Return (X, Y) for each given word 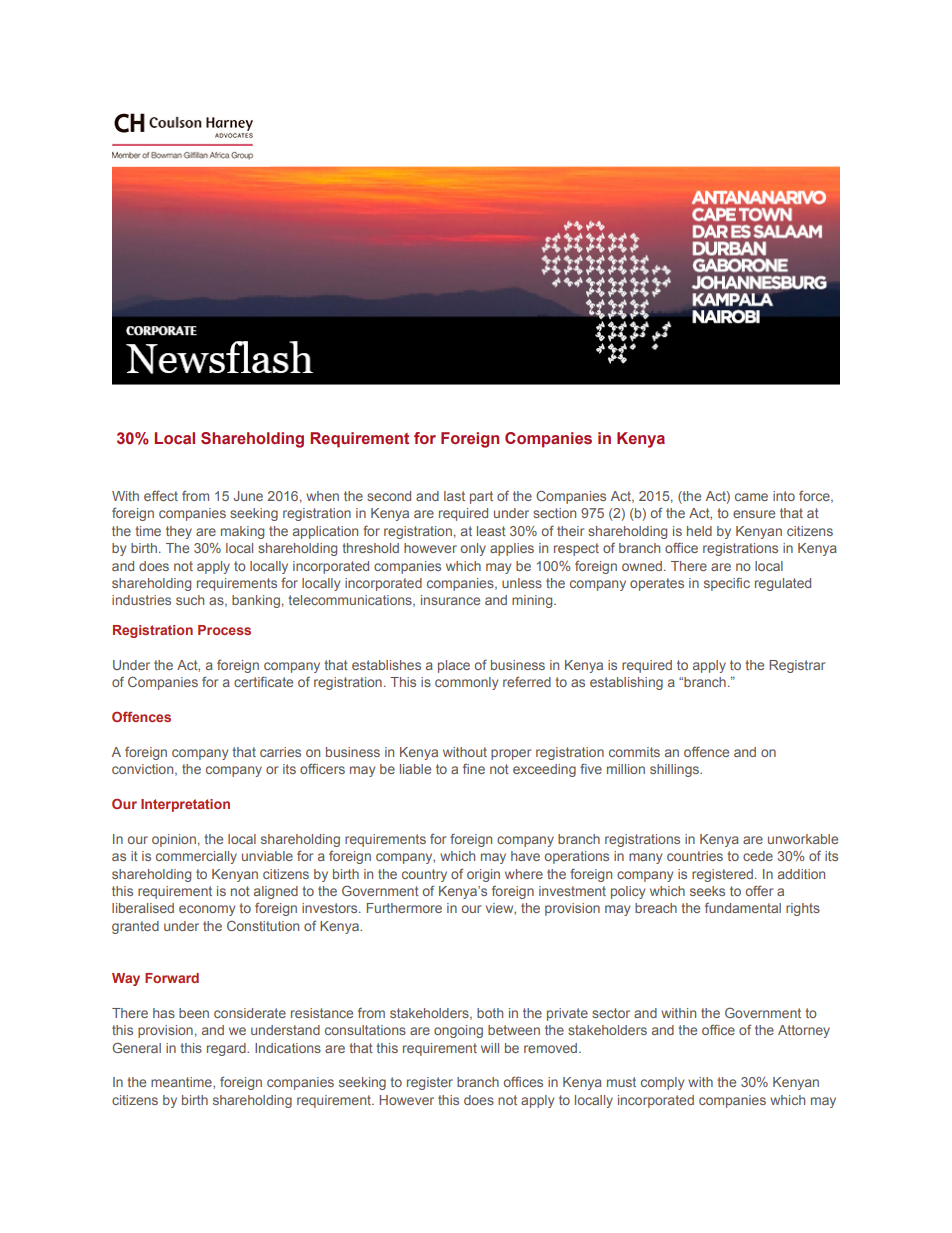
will (490, 1048)
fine (474, 769)
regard (227, 1049)
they (179, 532)
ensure (754, 514)
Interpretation (185, 805)
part (481, 497)
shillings (675, 770)
